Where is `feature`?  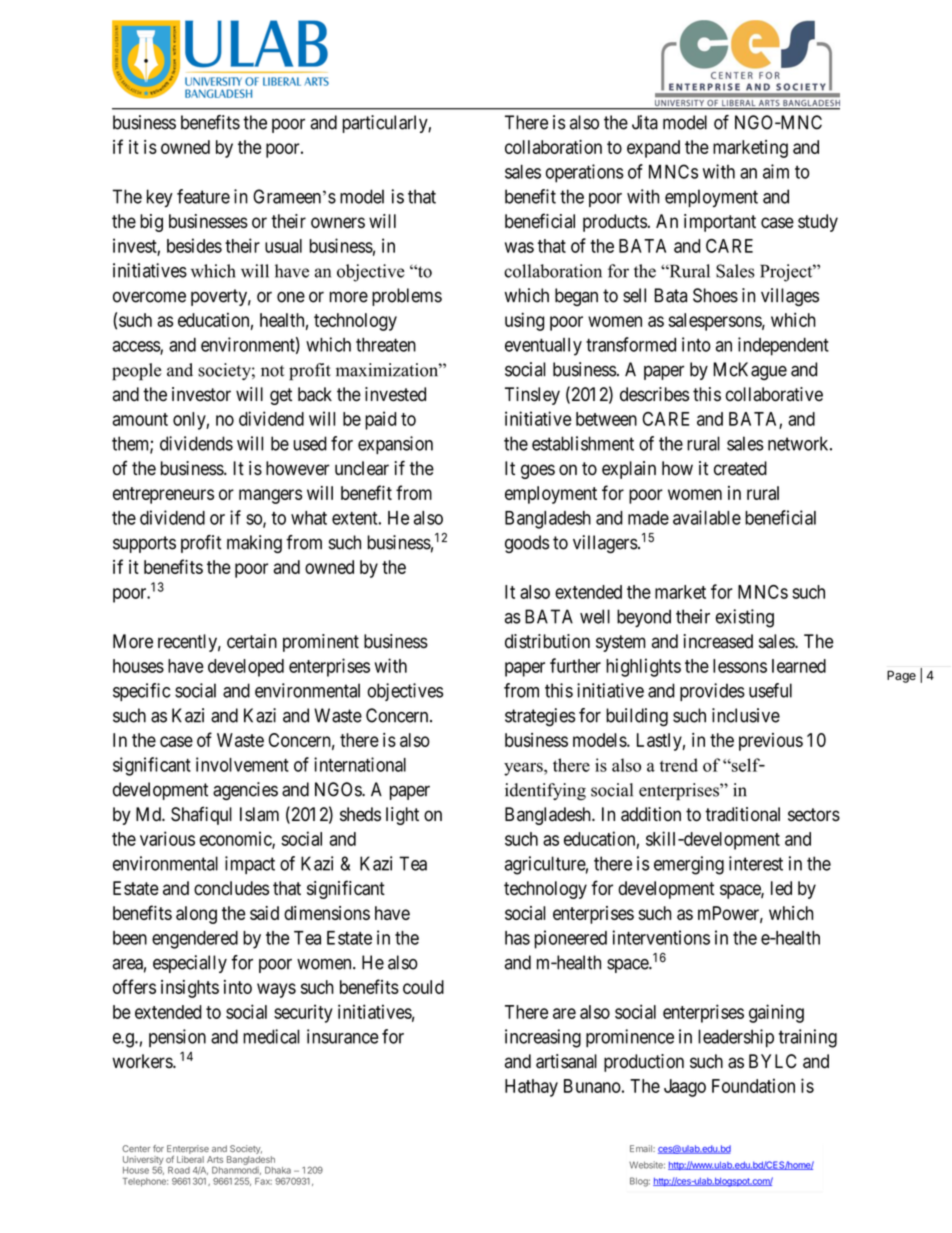 feature is located at coordinates (203, 196).
